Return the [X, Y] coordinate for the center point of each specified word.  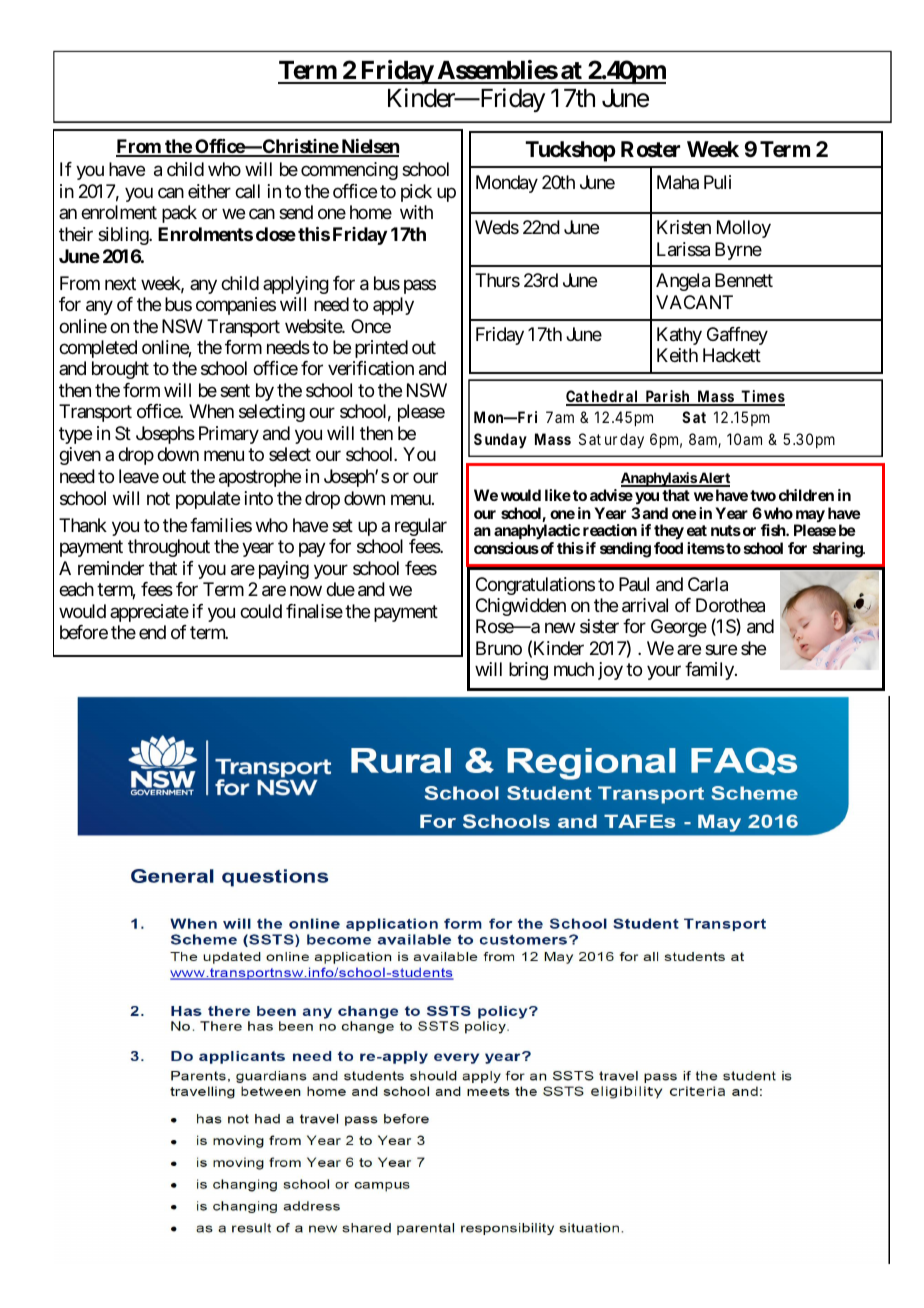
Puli [717, 182]
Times [762, 397]
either [209, 191]
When [211, 411]
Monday [507, 184]
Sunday [500, 441]
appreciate [149, 613]
